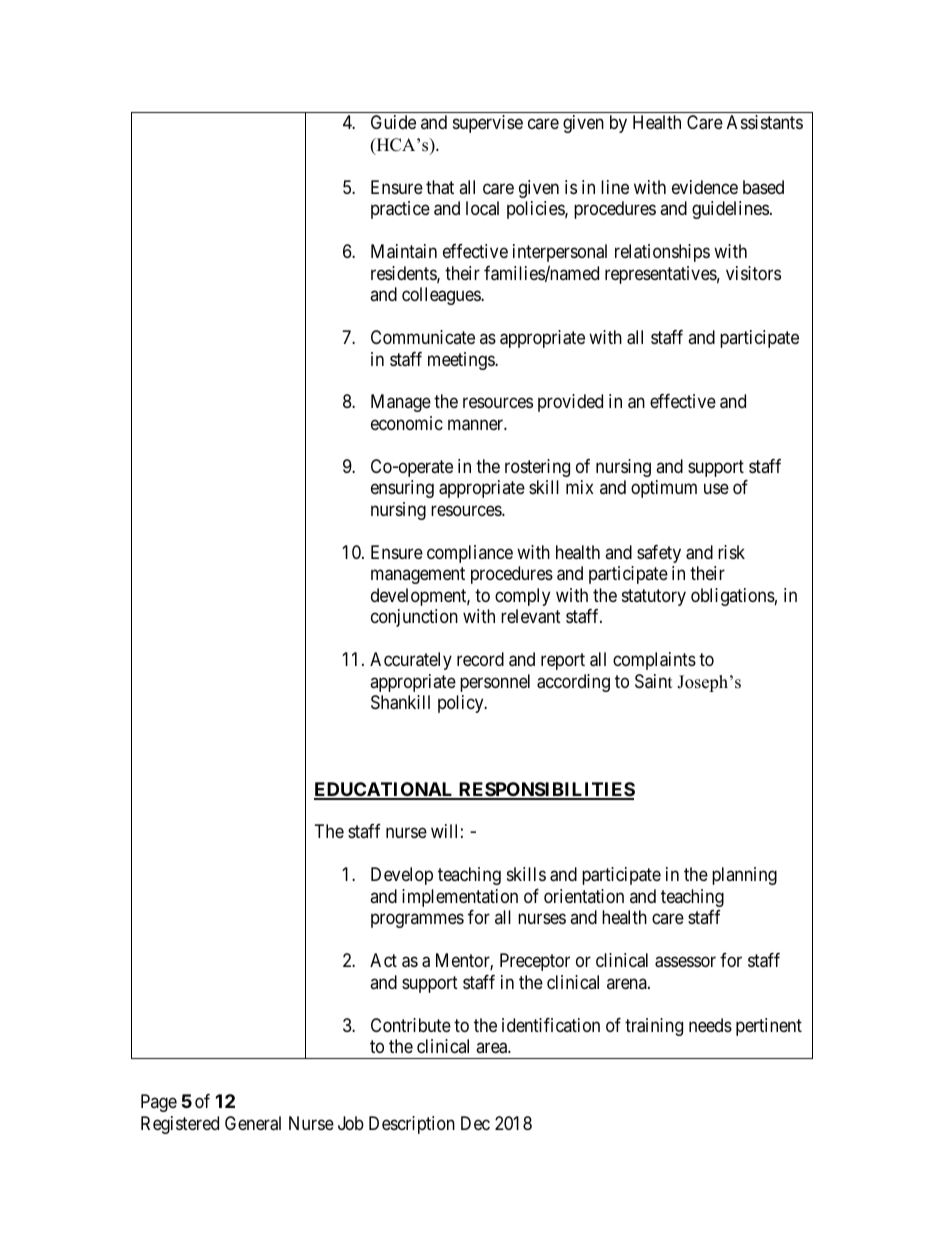 The width and height of the screenshot is (952, 1233). I want to click on evidence, so click(705, 187).
